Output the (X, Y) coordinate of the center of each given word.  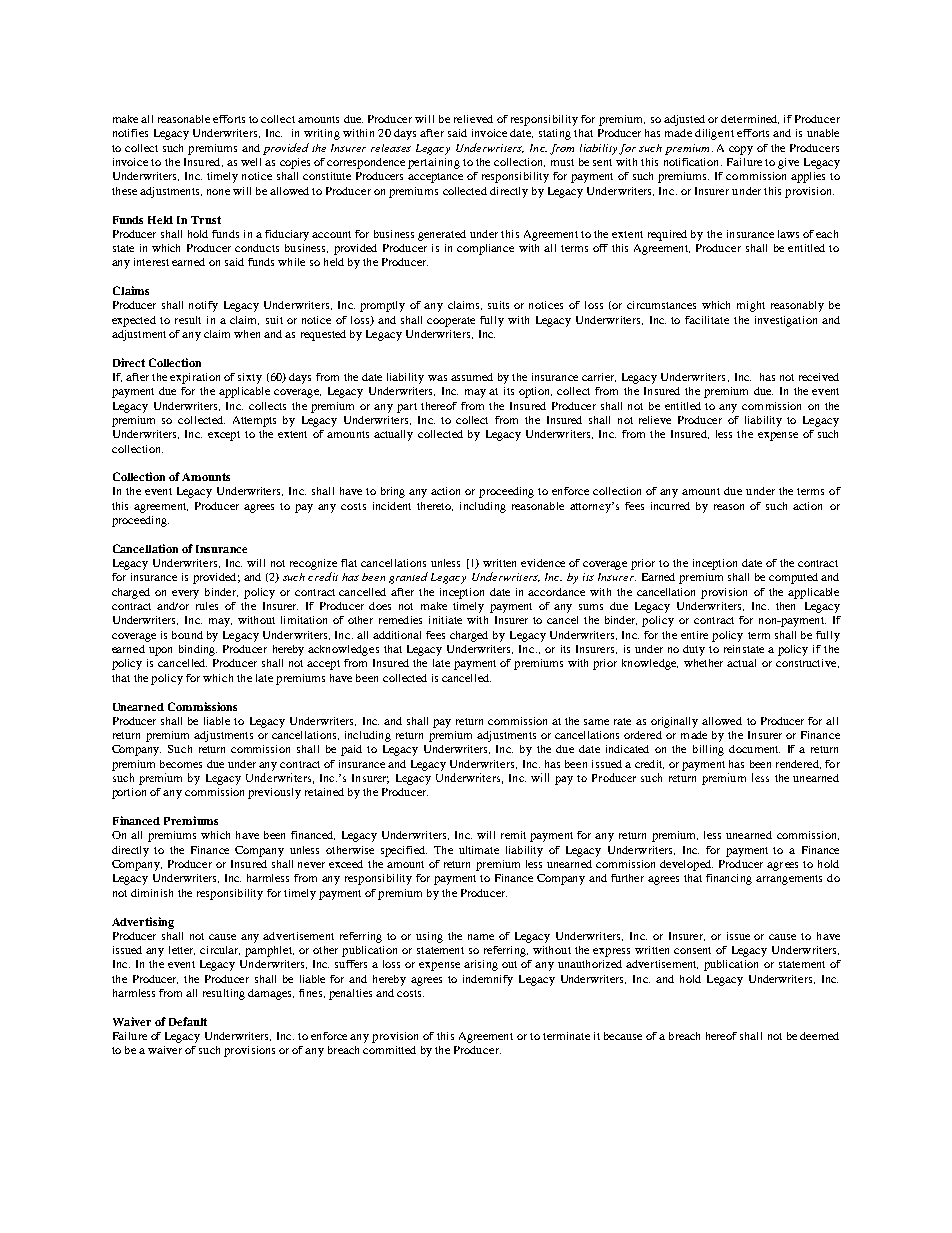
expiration (195, 378)
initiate (445, 620)
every (185, 594)
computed (793, 578)
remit (513, 835)
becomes (181, 764)
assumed (472, 377)
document (754, 749)
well (251, 162)
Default (188, 1021)
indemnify (488, 980)
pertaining (434, 163)
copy (741, 150)
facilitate (707, 320)
